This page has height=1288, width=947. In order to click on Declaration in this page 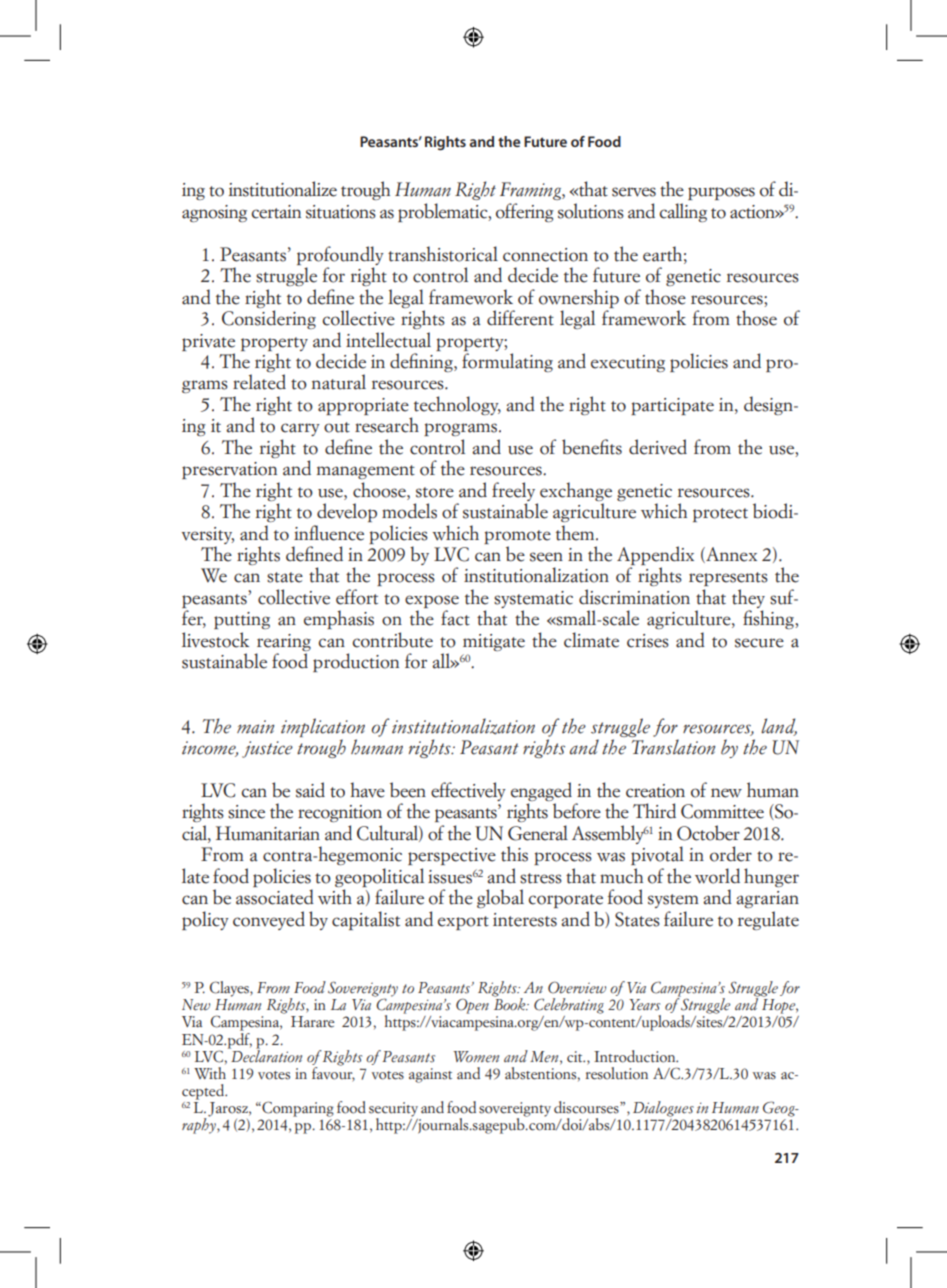, I will do `click(265, 1055)`.
